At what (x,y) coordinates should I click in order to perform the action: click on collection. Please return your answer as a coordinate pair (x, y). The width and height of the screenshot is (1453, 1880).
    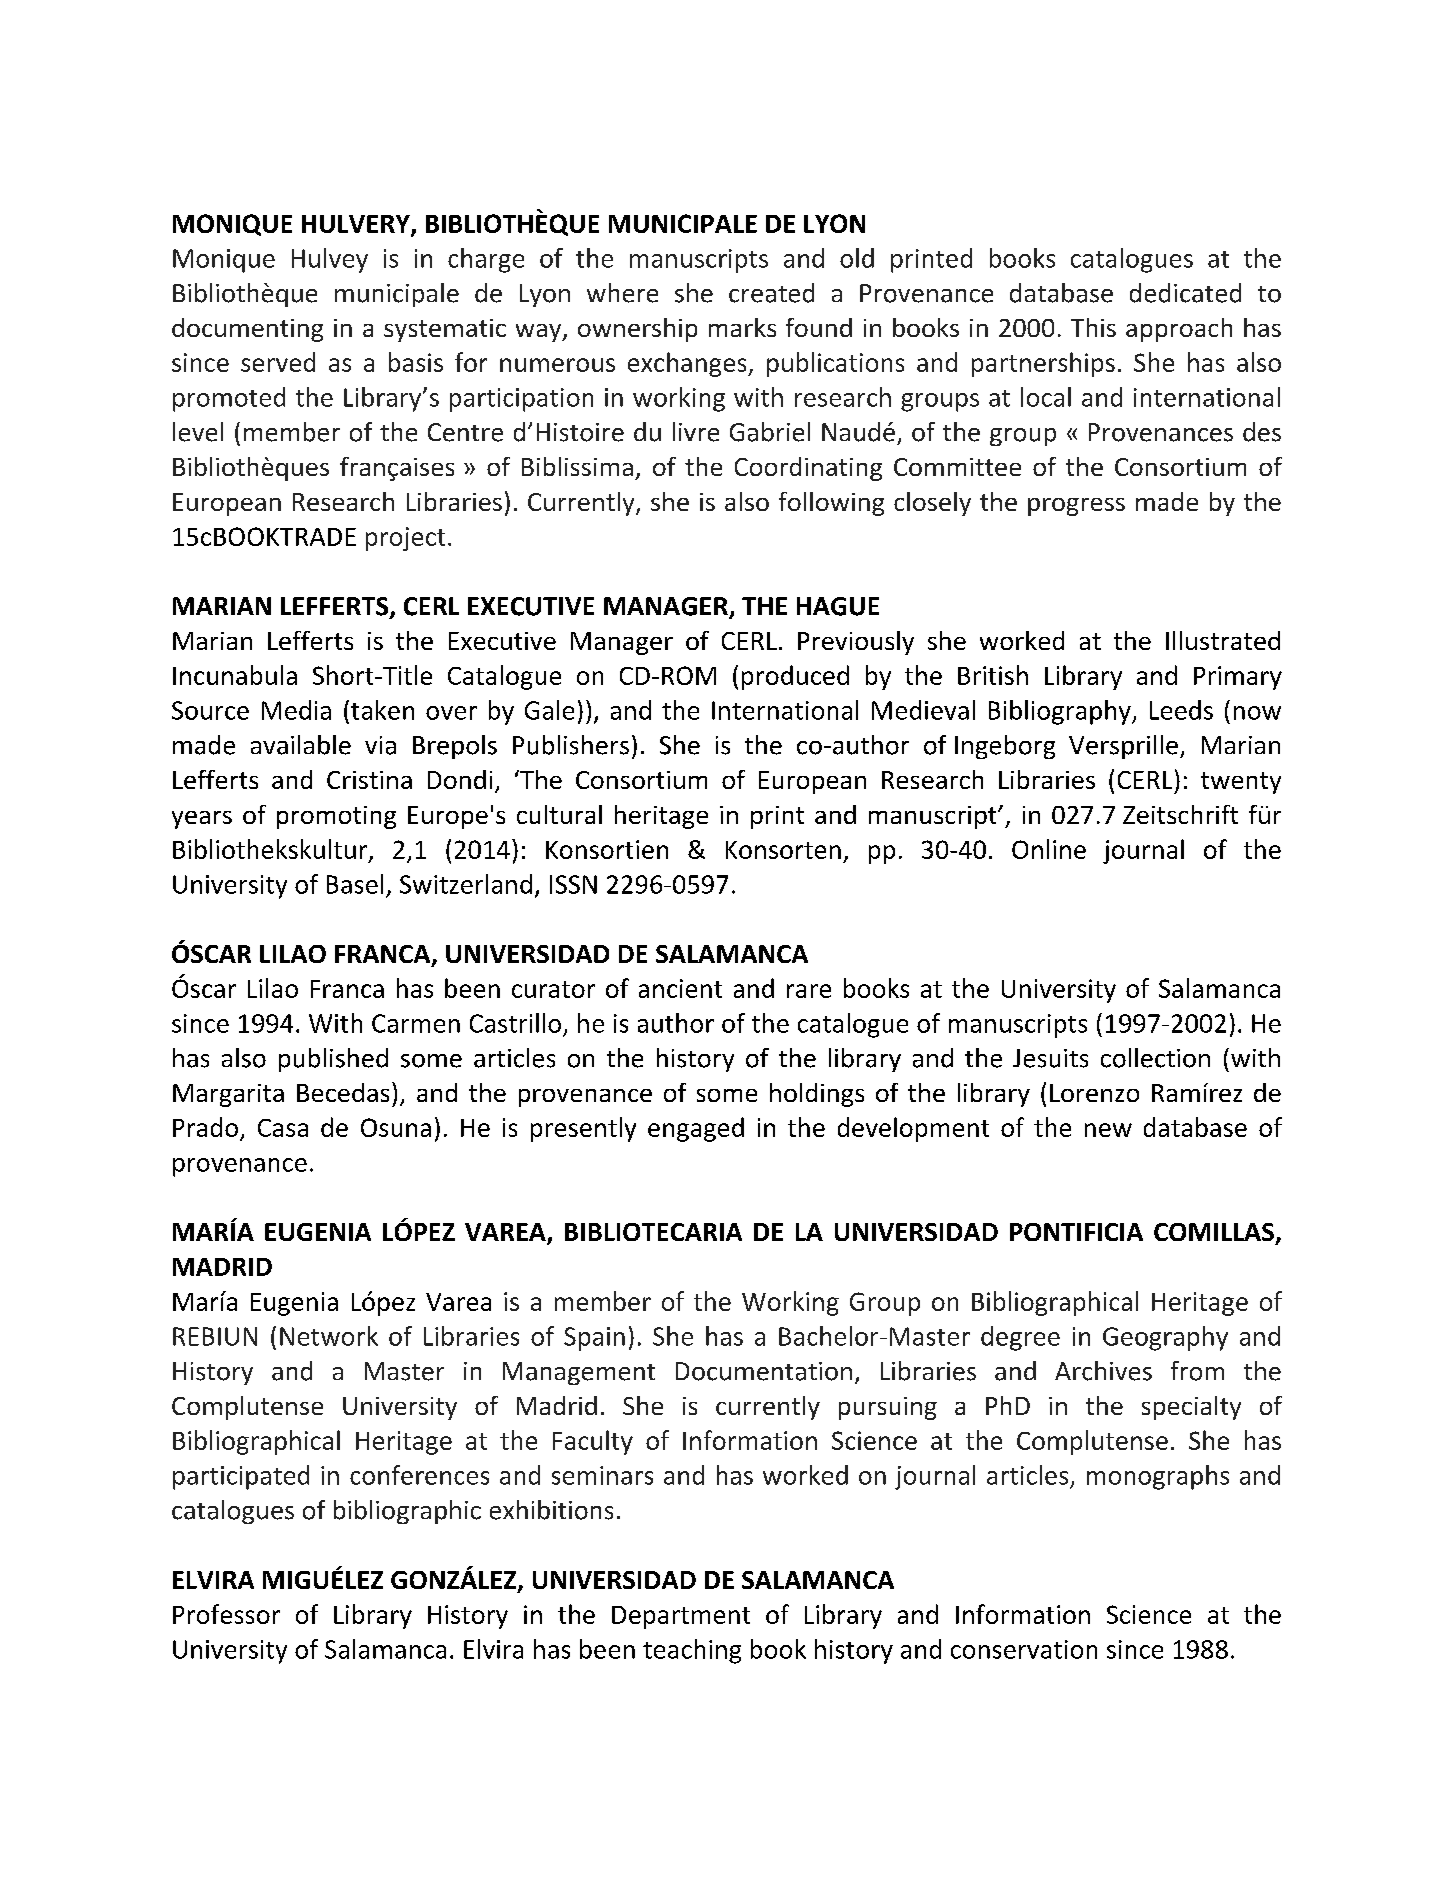
    Looking at the image, I should click on (1155, 1058).
